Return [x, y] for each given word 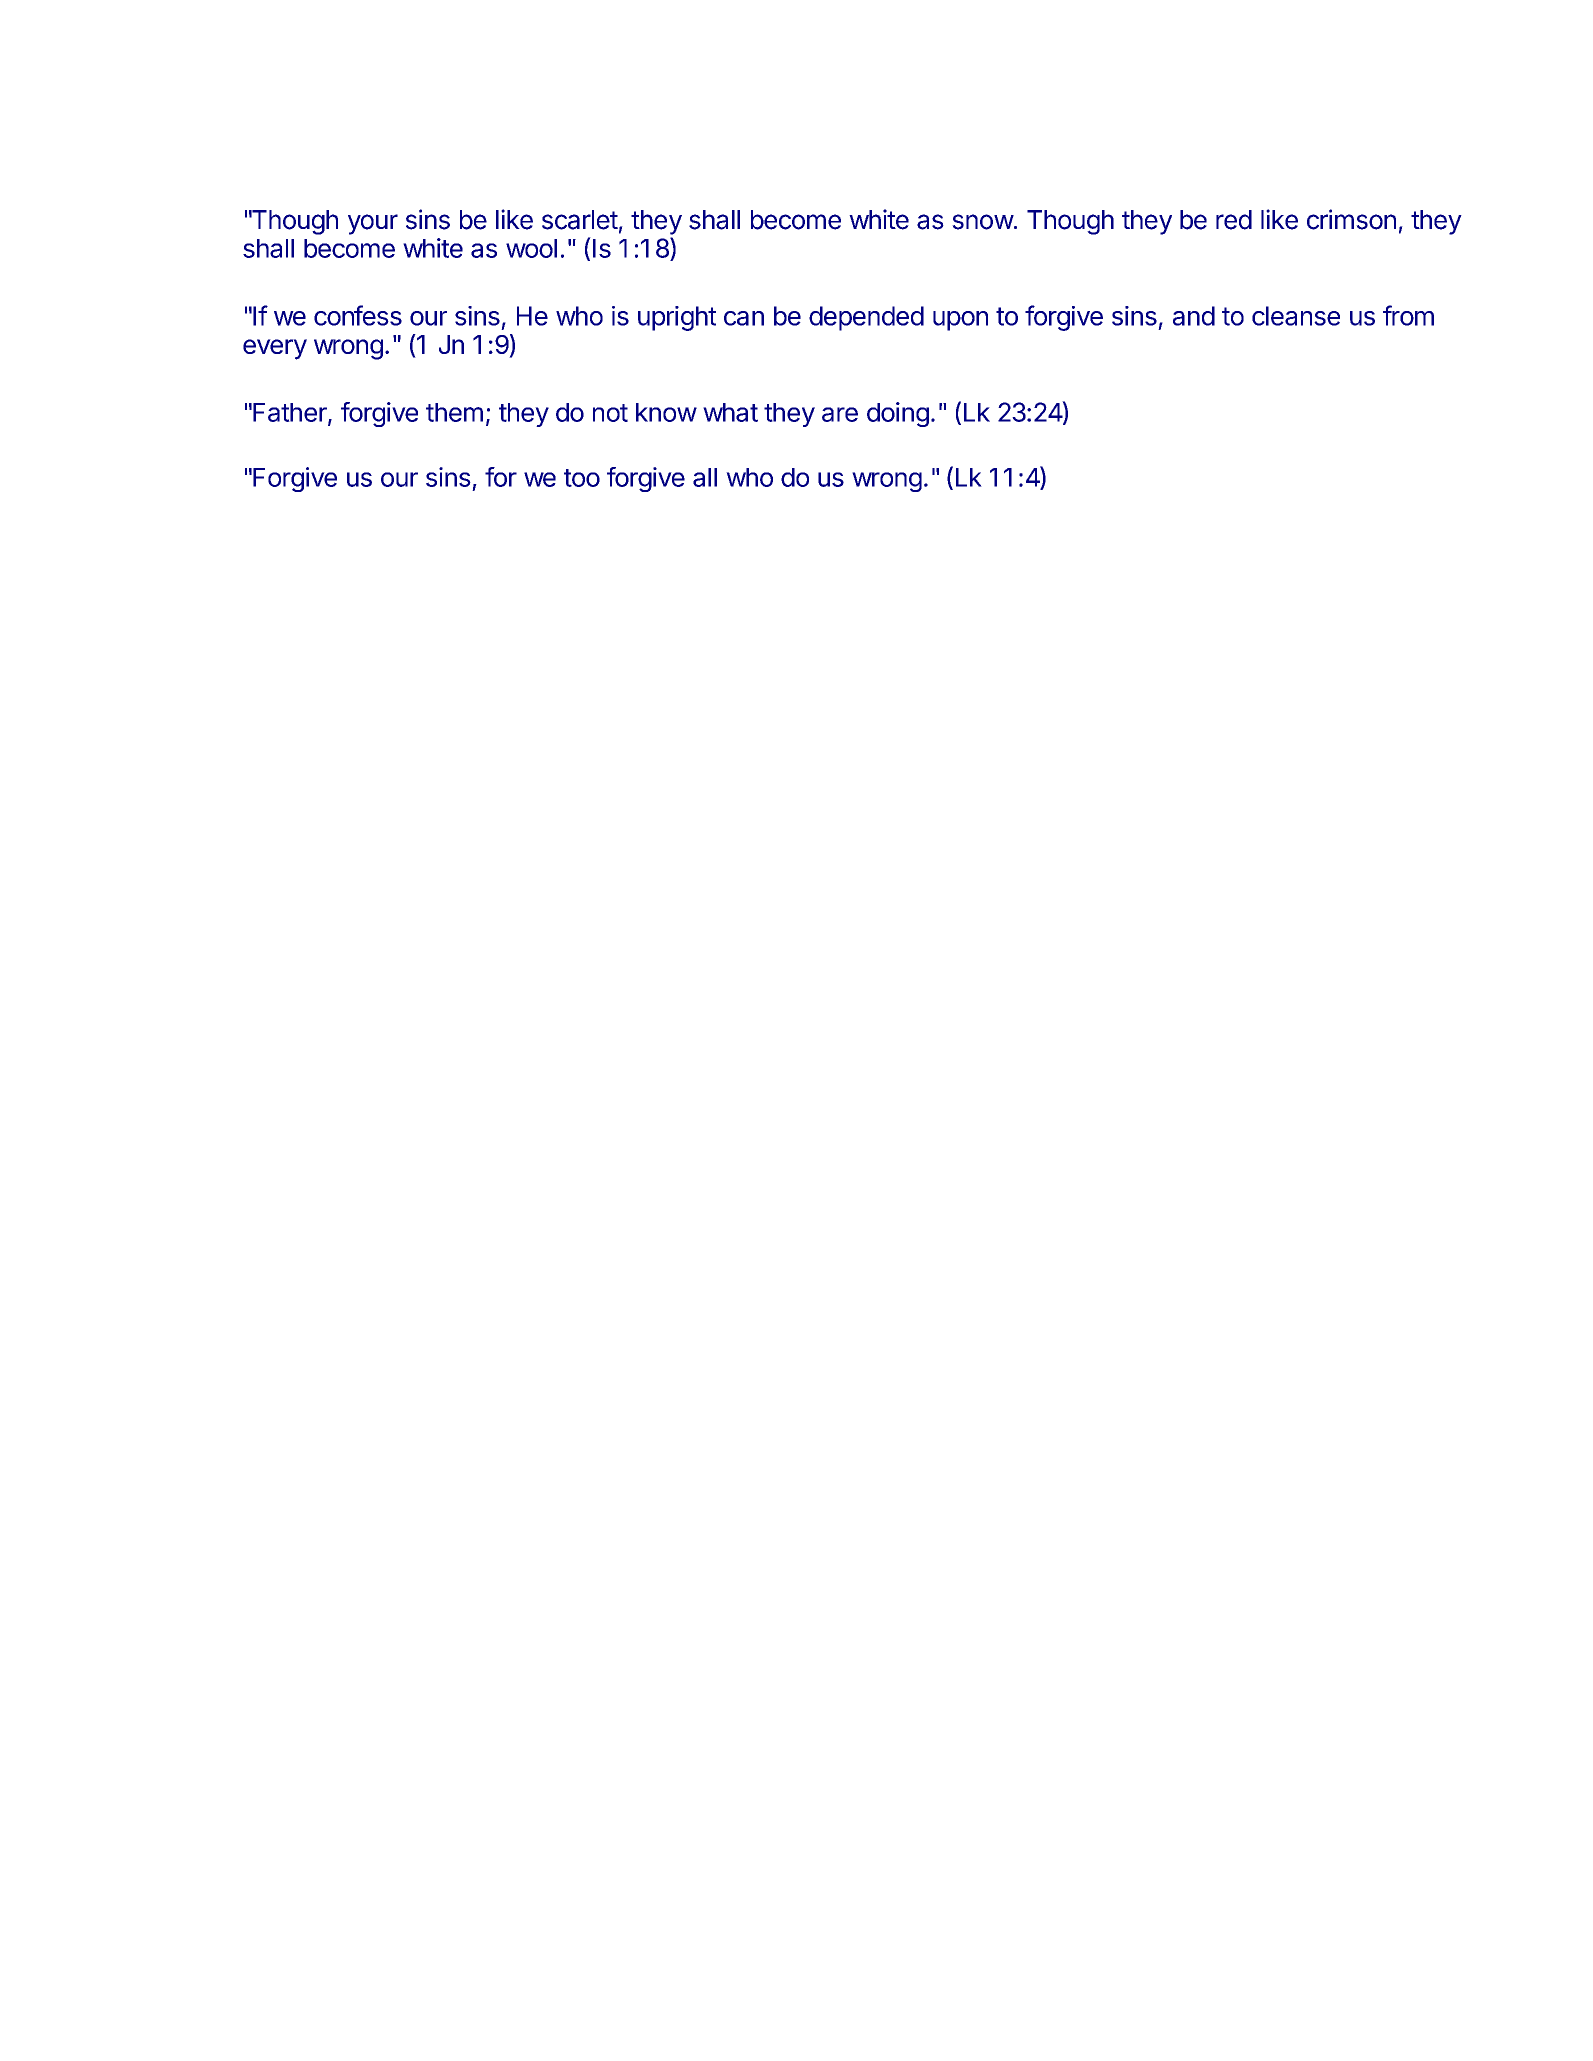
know [666, 412]
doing [898, 414]
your [373, 224]
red [1234, 220]
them [454, 412]
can [744, 318]
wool [531, 248]
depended [866, 318]
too [582, 478]
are [840, 414]
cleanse [1296, 316]
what [730, 412]
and [1194, 316]
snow [983, 222]
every [275, 349]
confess [358, 315]
